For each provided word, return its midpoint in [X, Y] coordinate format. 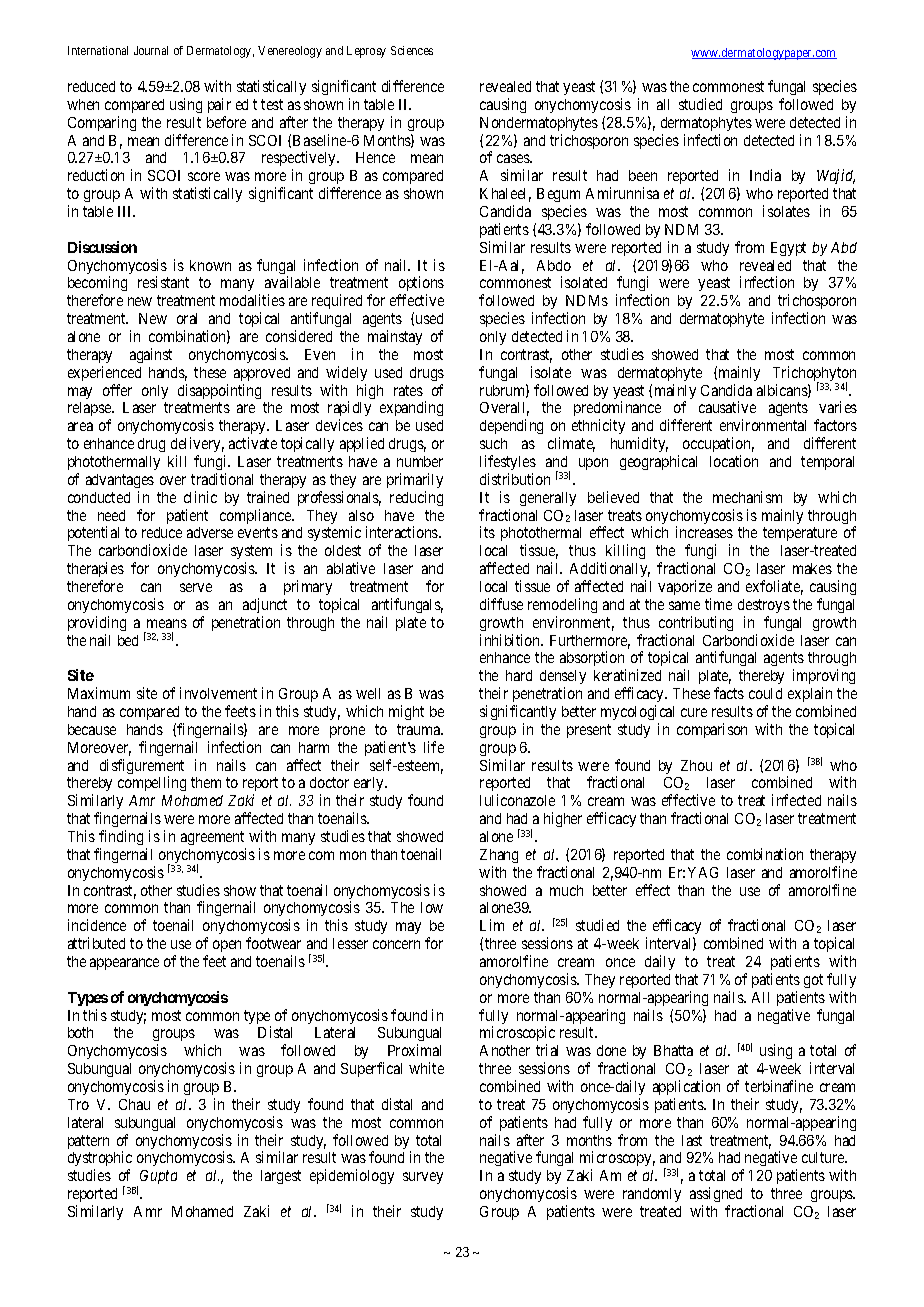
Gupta [158, 1177]
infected [796, 800]
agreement [212, 838]
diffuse [501, 604]
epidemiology [352, 1176]
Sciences [412, 50]
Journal [151, 50]
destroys [764, 606]
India [765, 175]
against [151, 355]
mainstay [395, 337]
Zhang [499, 856]
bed [128, 640]
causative [727, 407]
